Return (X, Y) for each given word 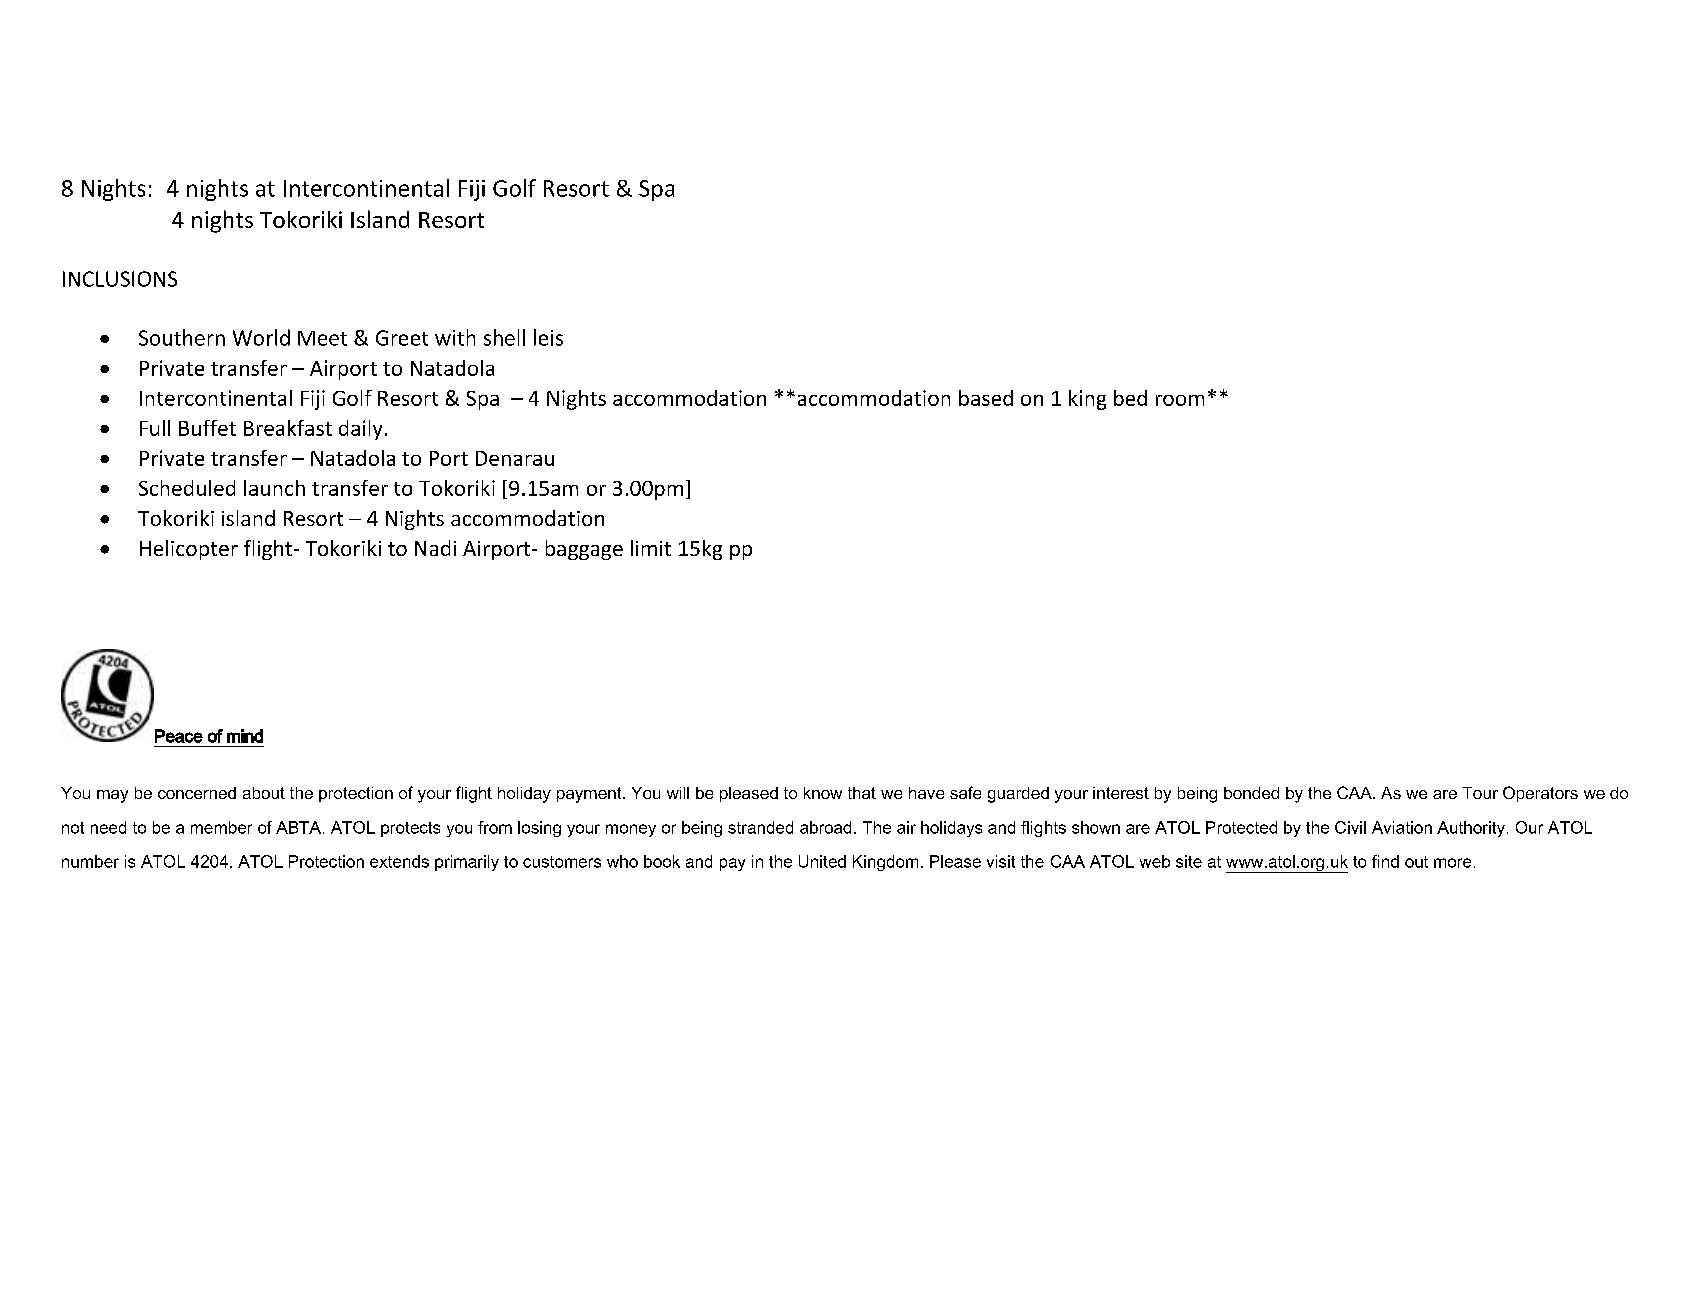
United (822, 861)
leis (548, 337)
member (221, 827)
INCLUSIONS (120, 279)
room (1180, 400)
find (1385, 861)
